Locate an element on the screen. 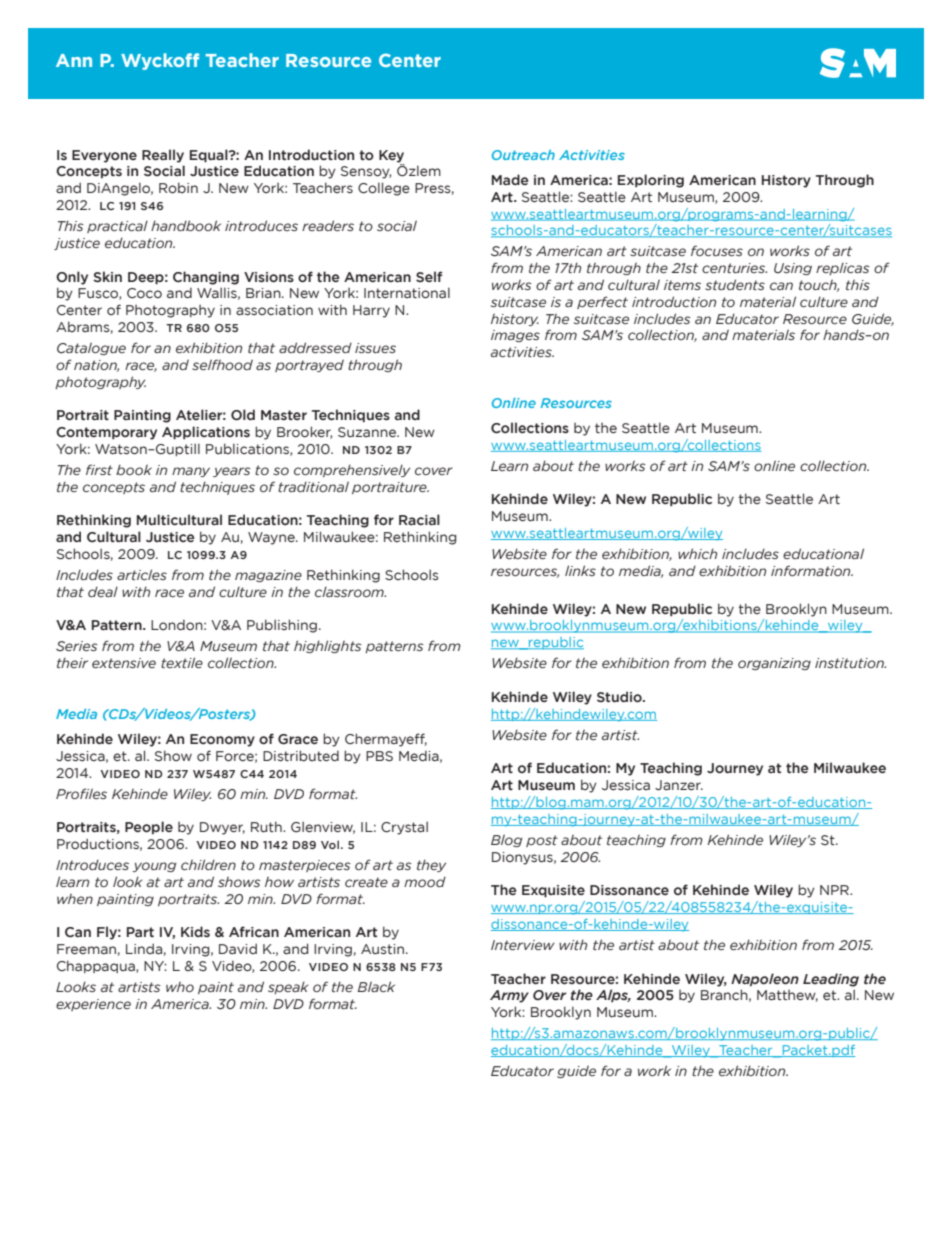 This screenshot has height=1233, width=952. Exploring is located at coordinates (651, 181).
